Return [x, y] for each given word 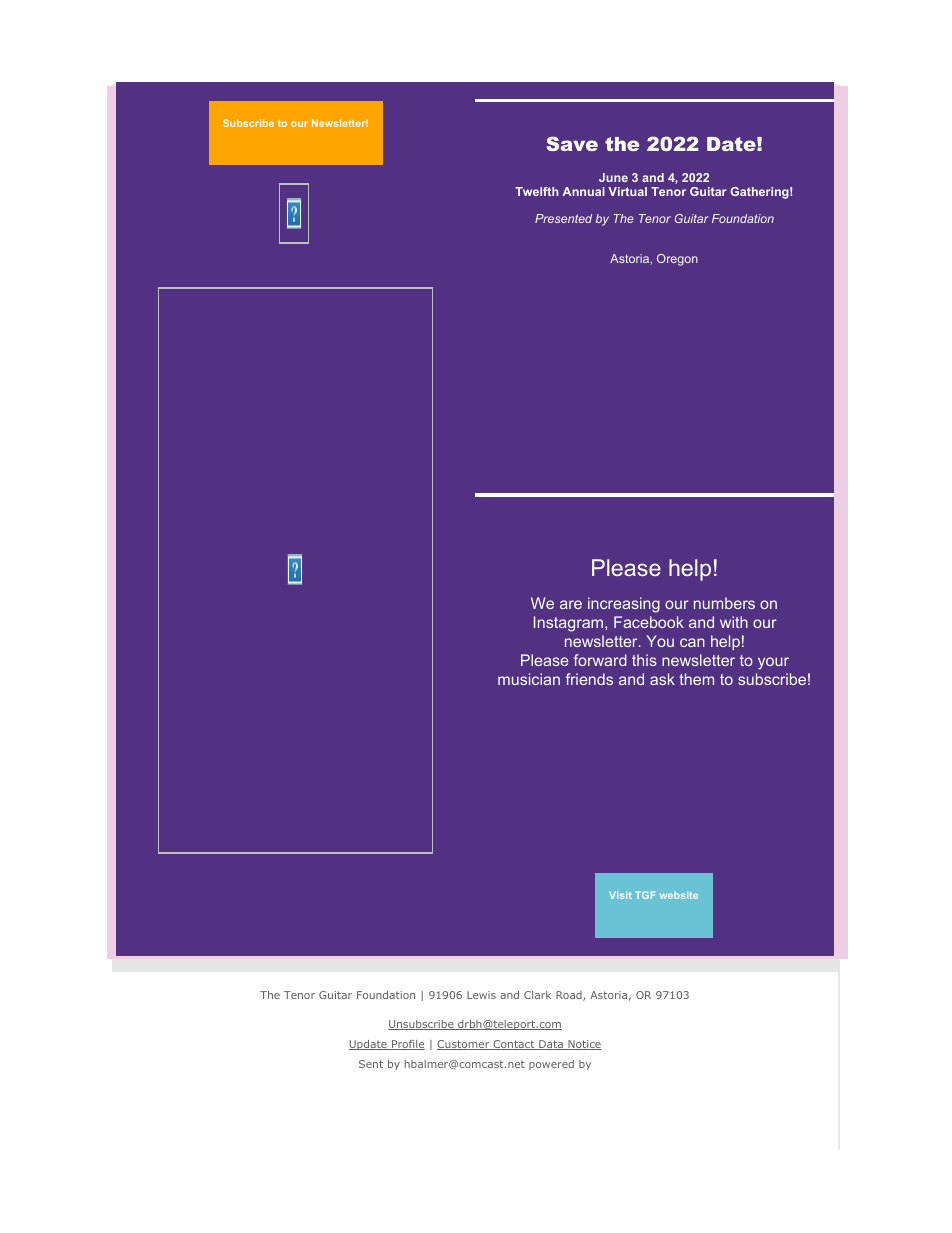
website [679, 895]
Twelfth [537, 191]
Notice [584, 1045]
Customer [464, 1045]
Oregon [677, 260]
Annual [583, 191]
